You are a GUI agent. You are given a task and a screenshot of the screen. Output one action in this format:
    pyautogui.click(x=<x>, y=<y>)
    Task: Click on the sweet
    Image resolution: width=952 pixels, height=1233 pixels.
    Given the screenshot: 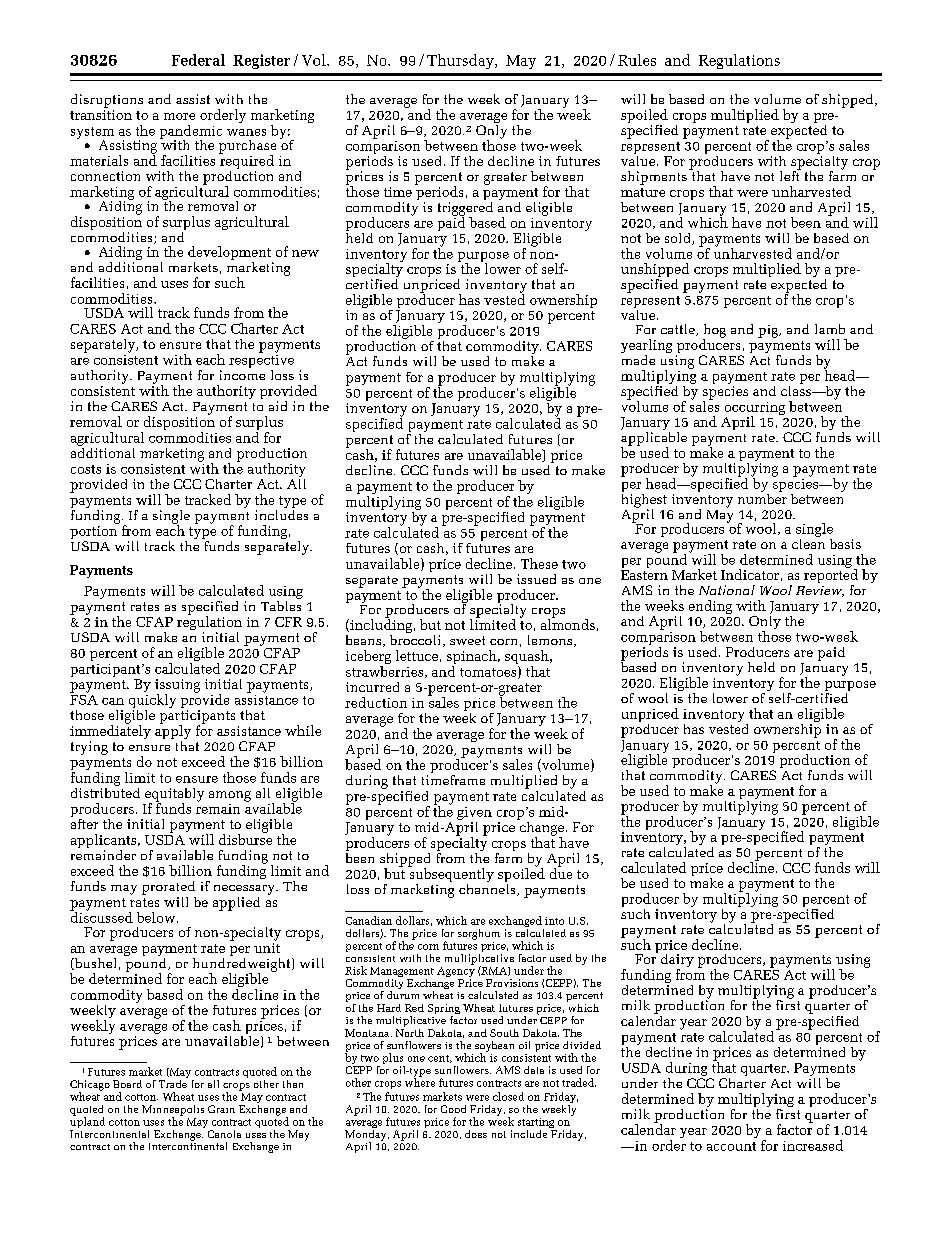 What is the action you would take?
    pyautogui.click(x=467, y=640)
